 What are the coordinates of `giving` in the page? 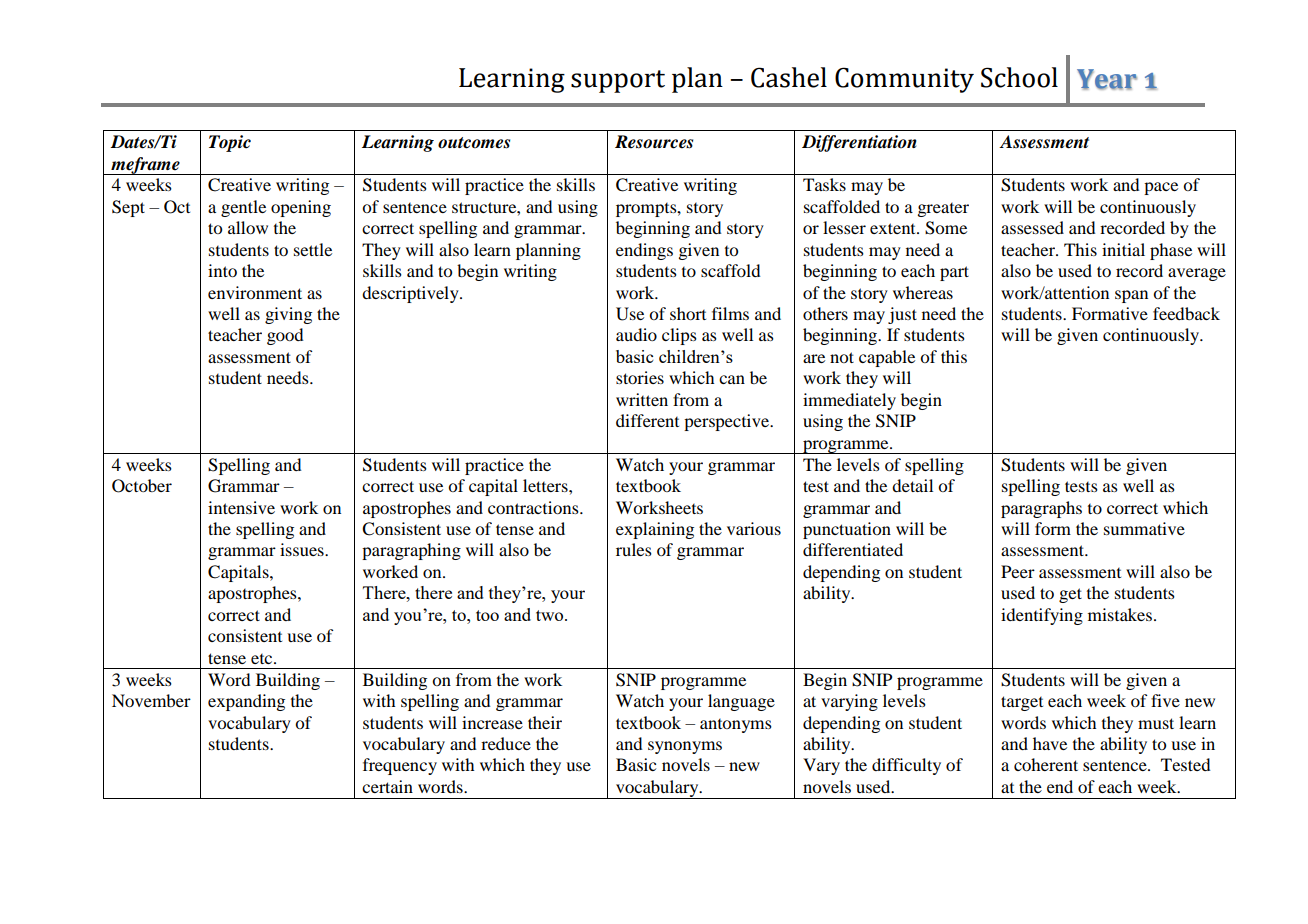 It's located at (288, 315).
